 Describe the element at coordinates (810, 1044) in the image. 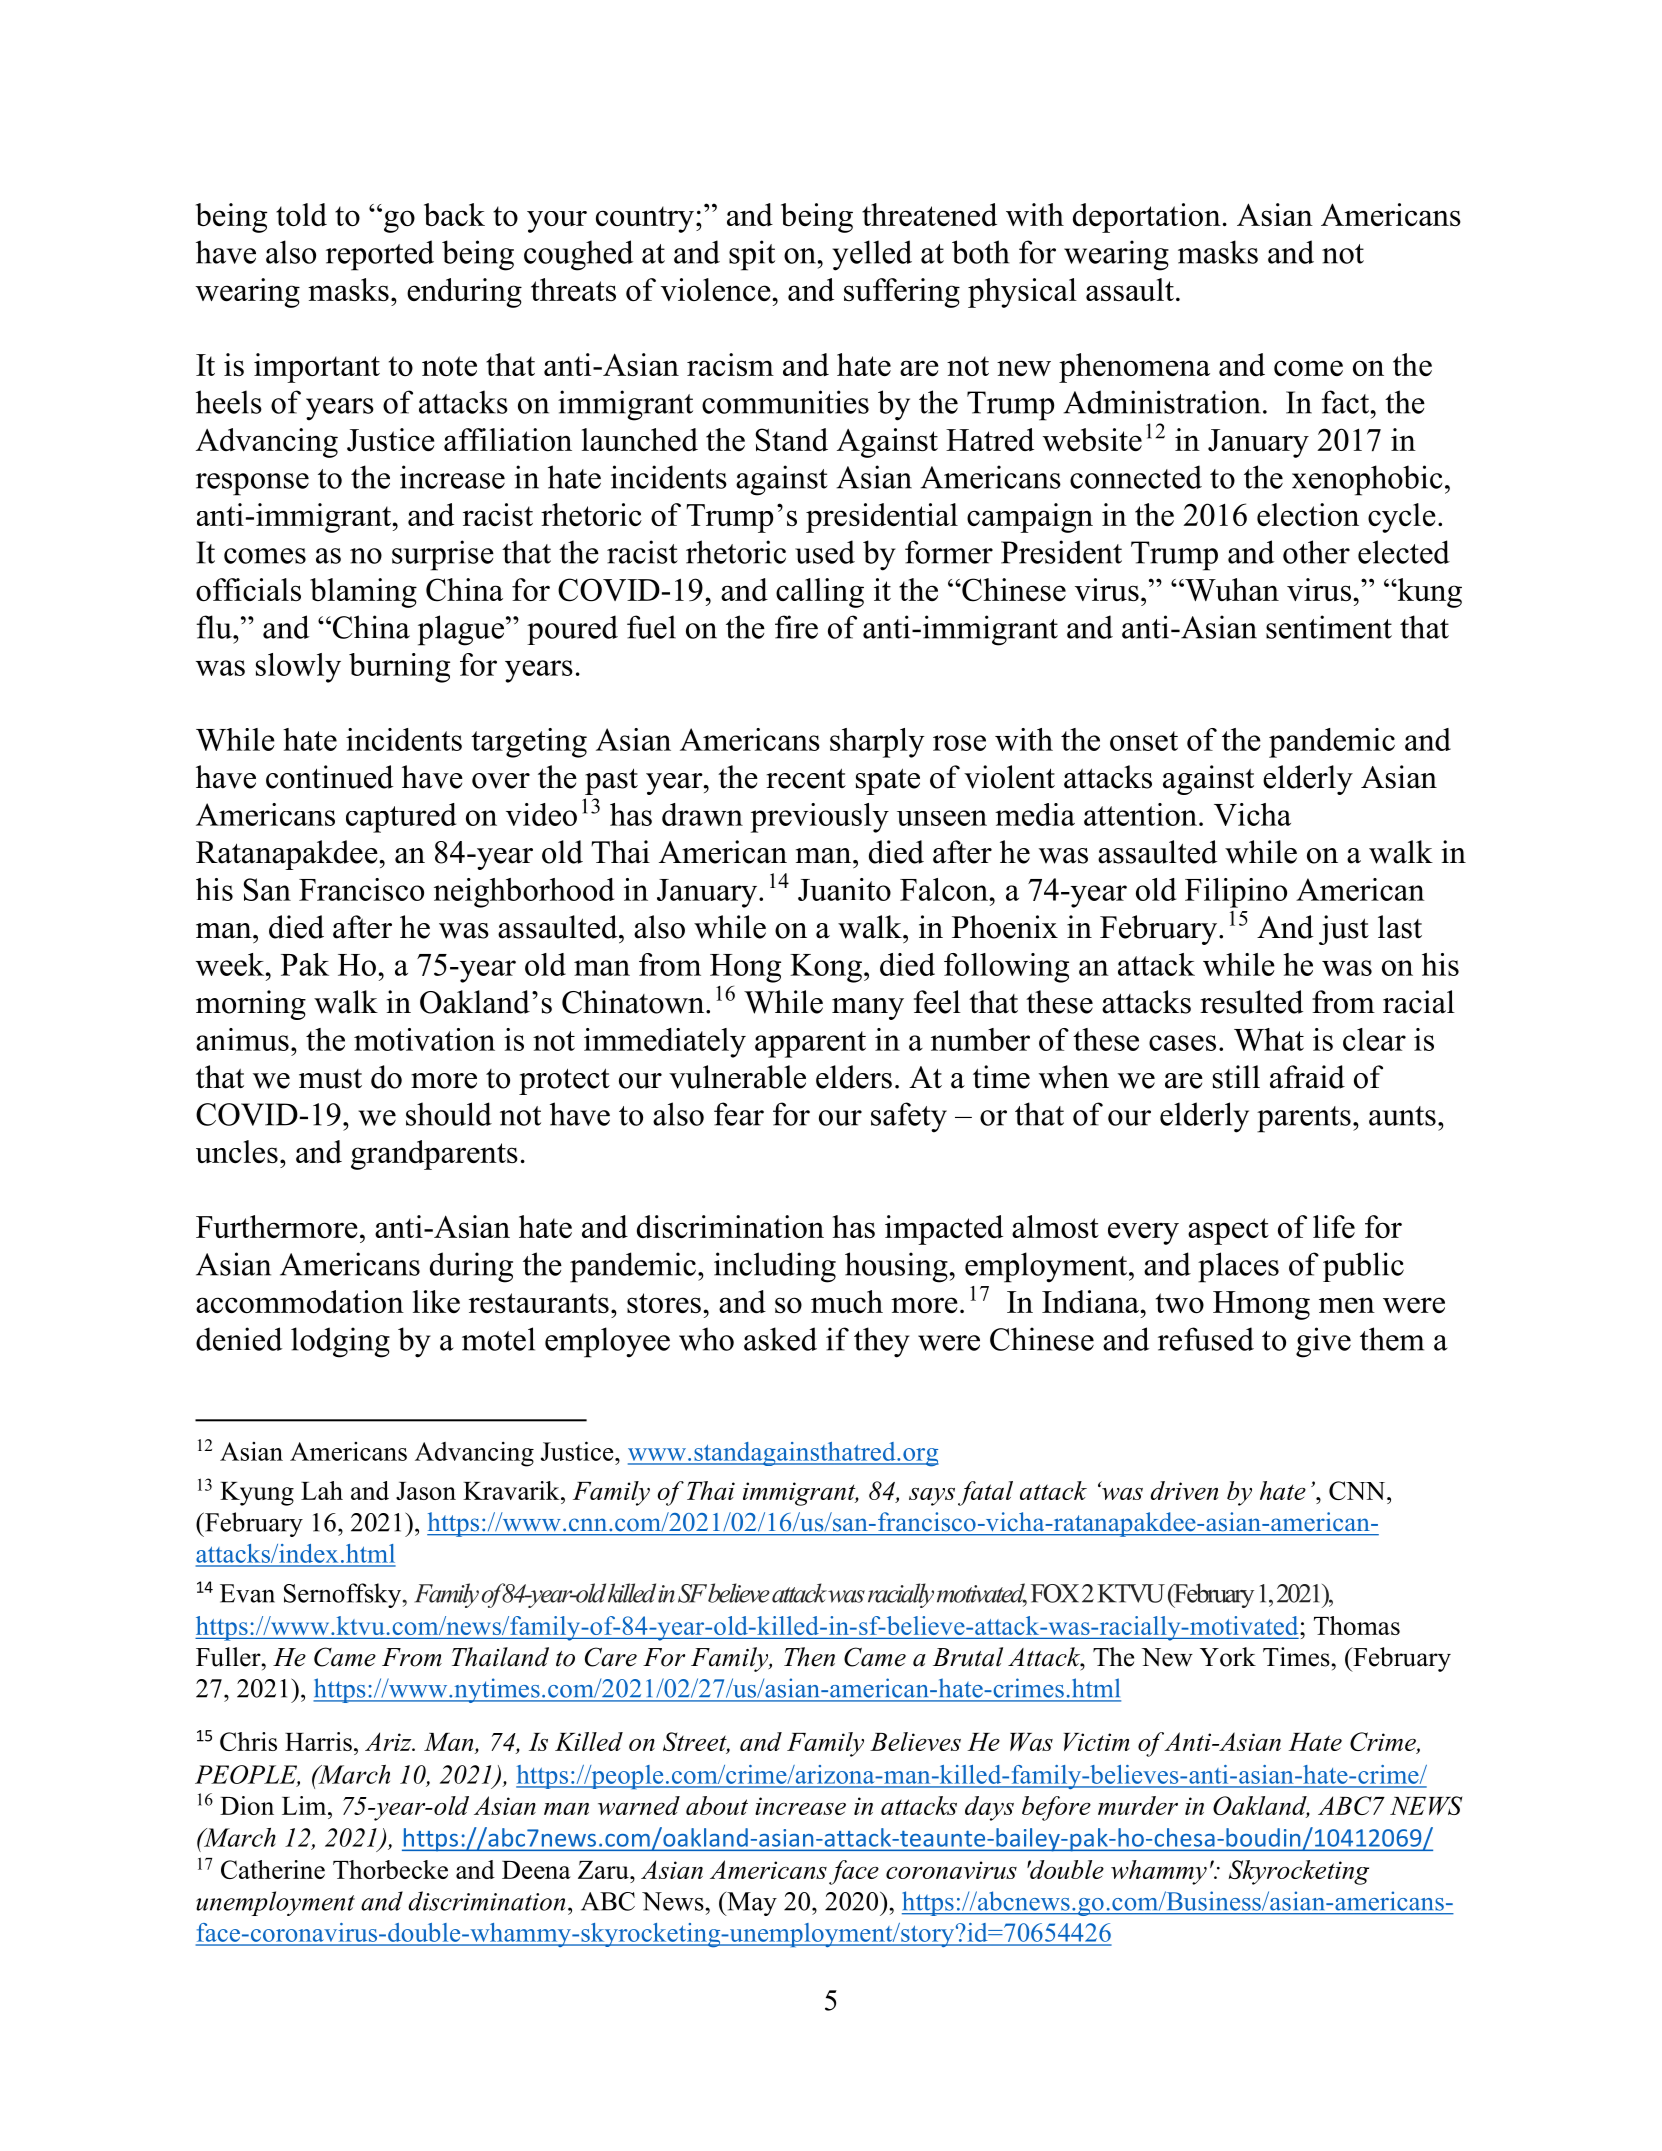

I see `apparent` at that location.
